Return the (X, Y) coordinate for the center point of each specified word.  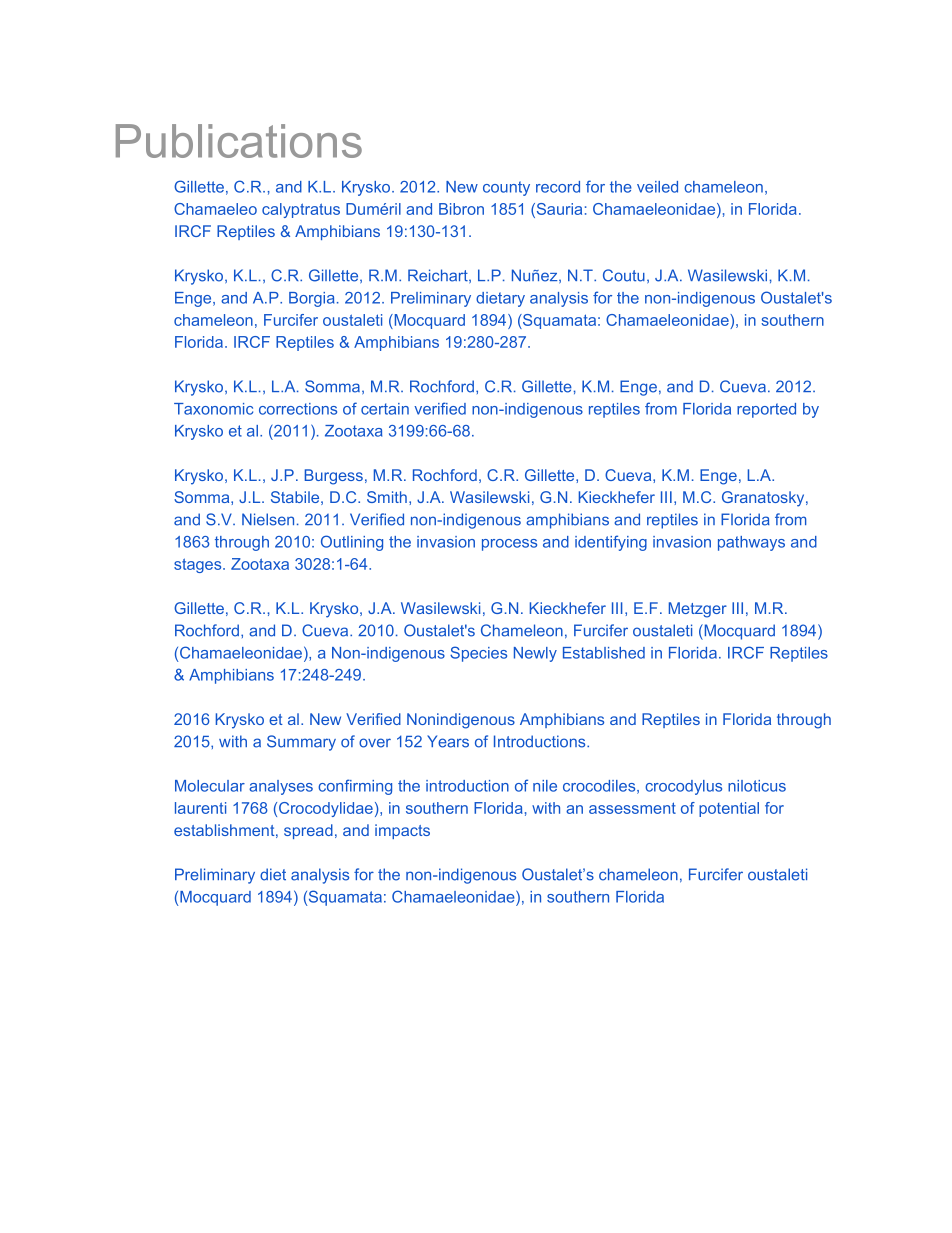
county (506, 188)
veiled (657, 187)
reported (766, 410)
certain (385, 409)
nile (545, 786)
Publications (239, 141)
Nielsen (268, 519)
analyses (281, 787)
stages (199, 565)
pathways (751, 543)
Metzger (698, 610)
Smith (387, 497)
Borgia (311, 299)
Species (478, 654)
